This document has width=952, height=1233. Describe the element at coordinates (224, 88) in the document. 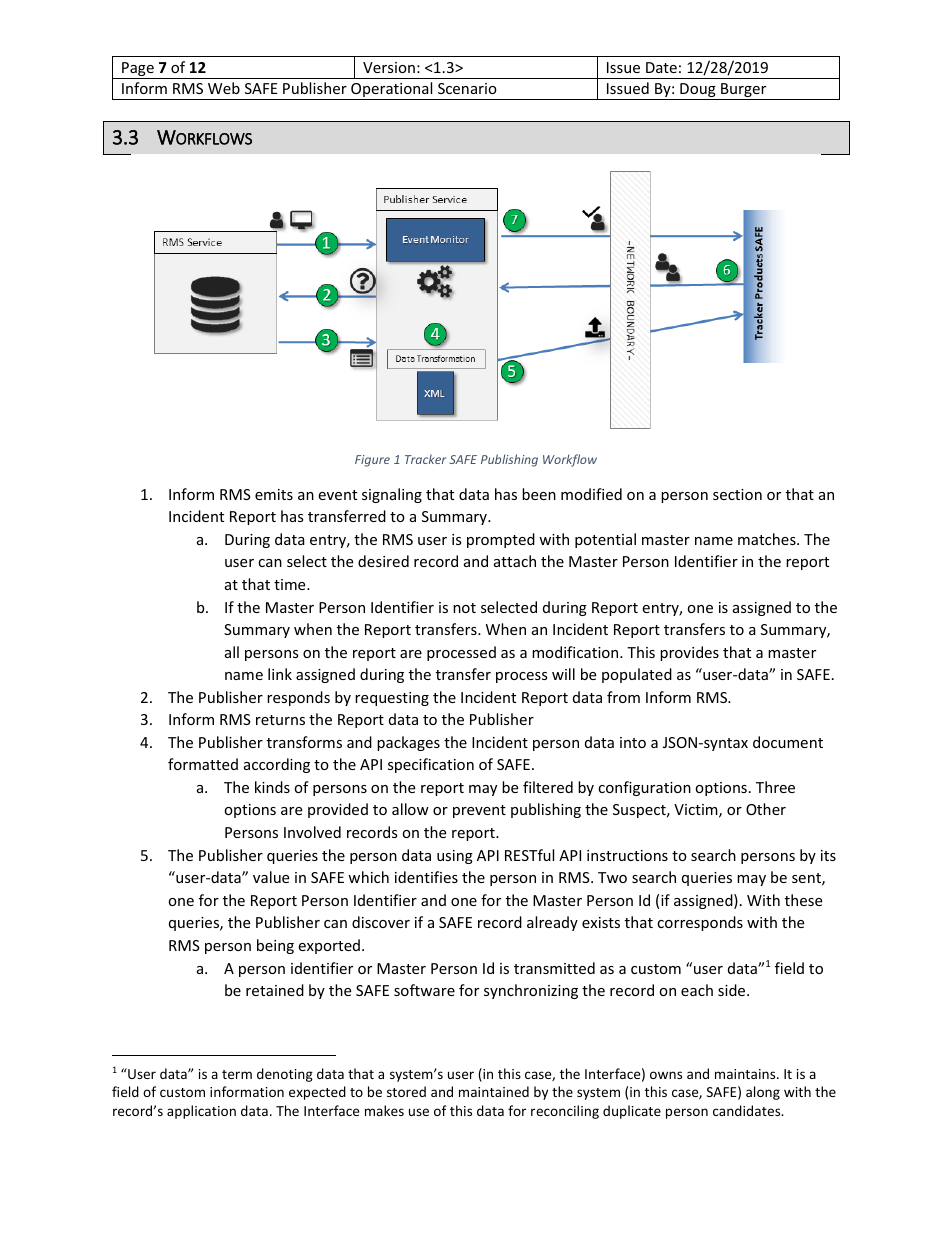

I see `Web` at that location.
